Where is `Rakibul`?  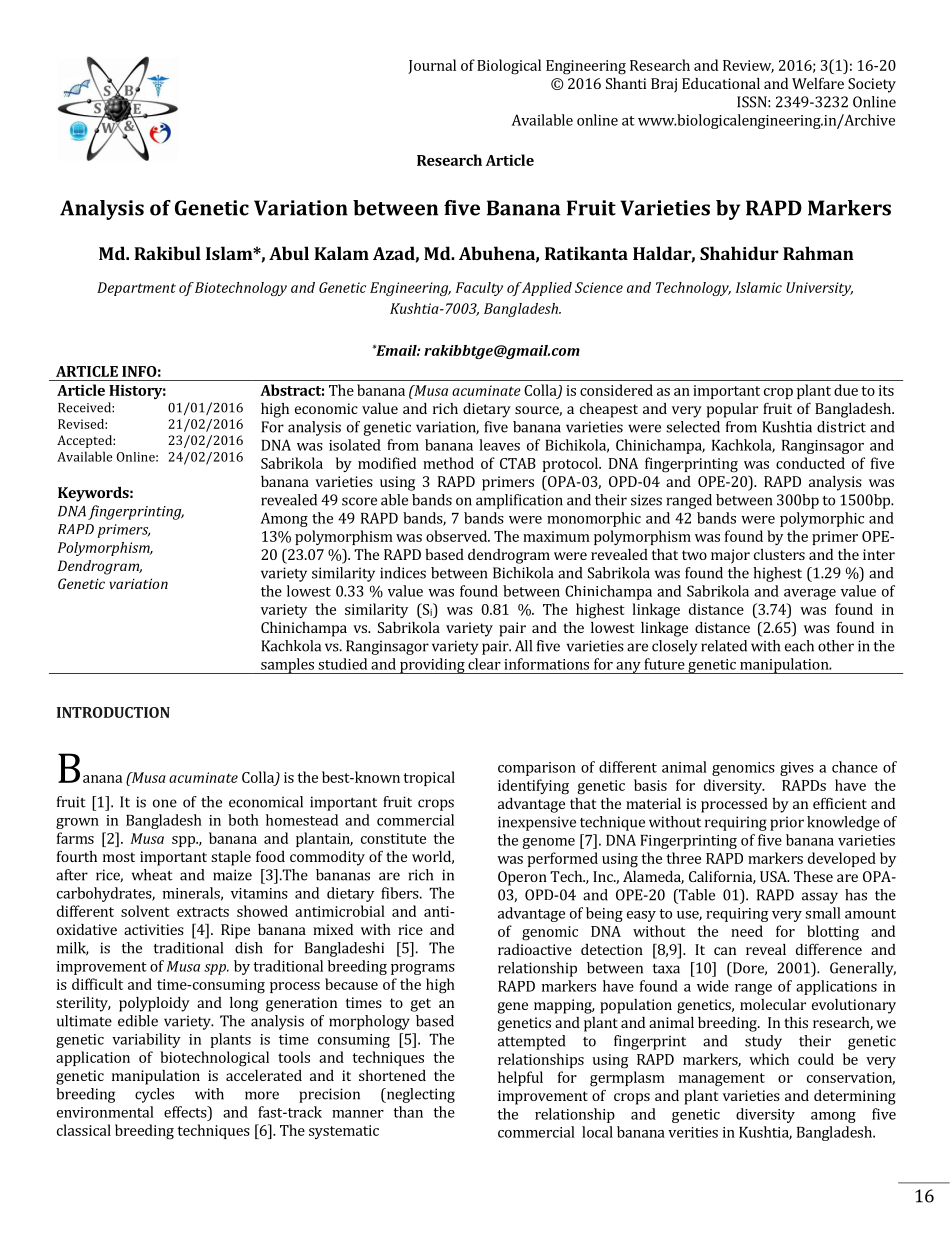 Rakibul is located at coordinates (167, 253).
